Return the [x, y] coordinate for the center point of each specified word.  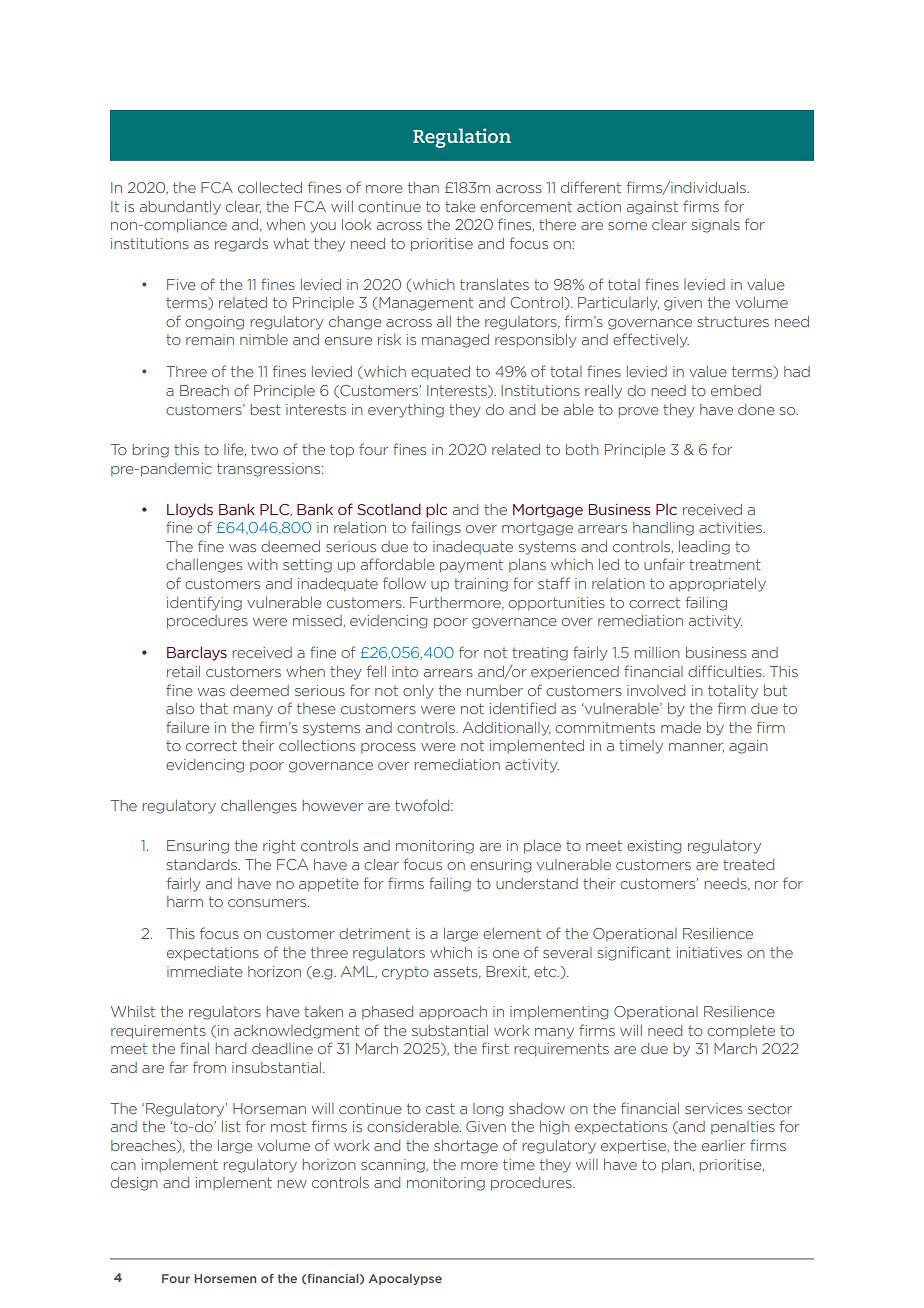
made [681, 727]
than [423, 187]
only [418, 692]
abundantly [180, 208]
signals [716, 226]
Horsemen [225, 1278]
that [214, 708]
